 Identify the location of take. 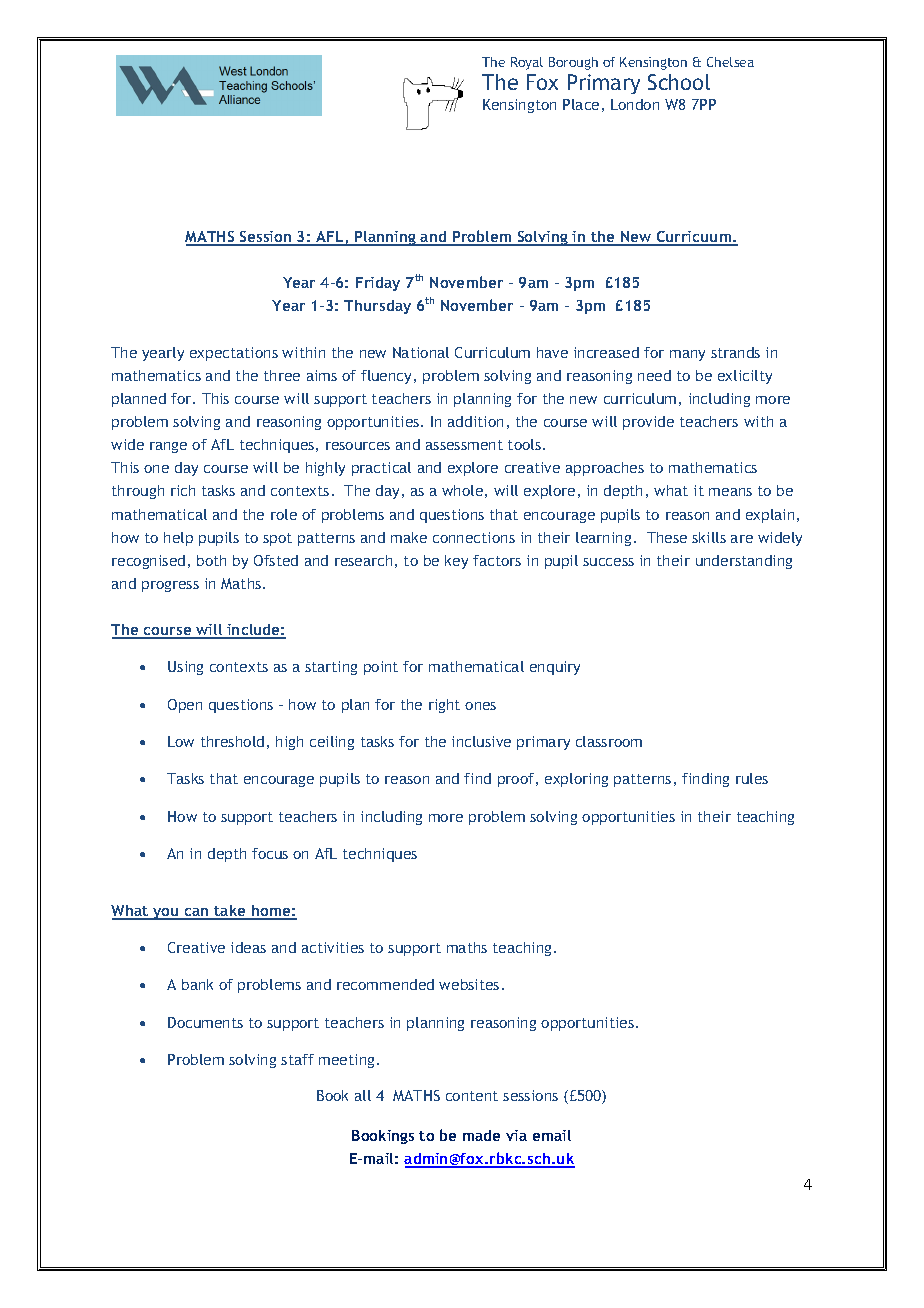
(230, 912).
